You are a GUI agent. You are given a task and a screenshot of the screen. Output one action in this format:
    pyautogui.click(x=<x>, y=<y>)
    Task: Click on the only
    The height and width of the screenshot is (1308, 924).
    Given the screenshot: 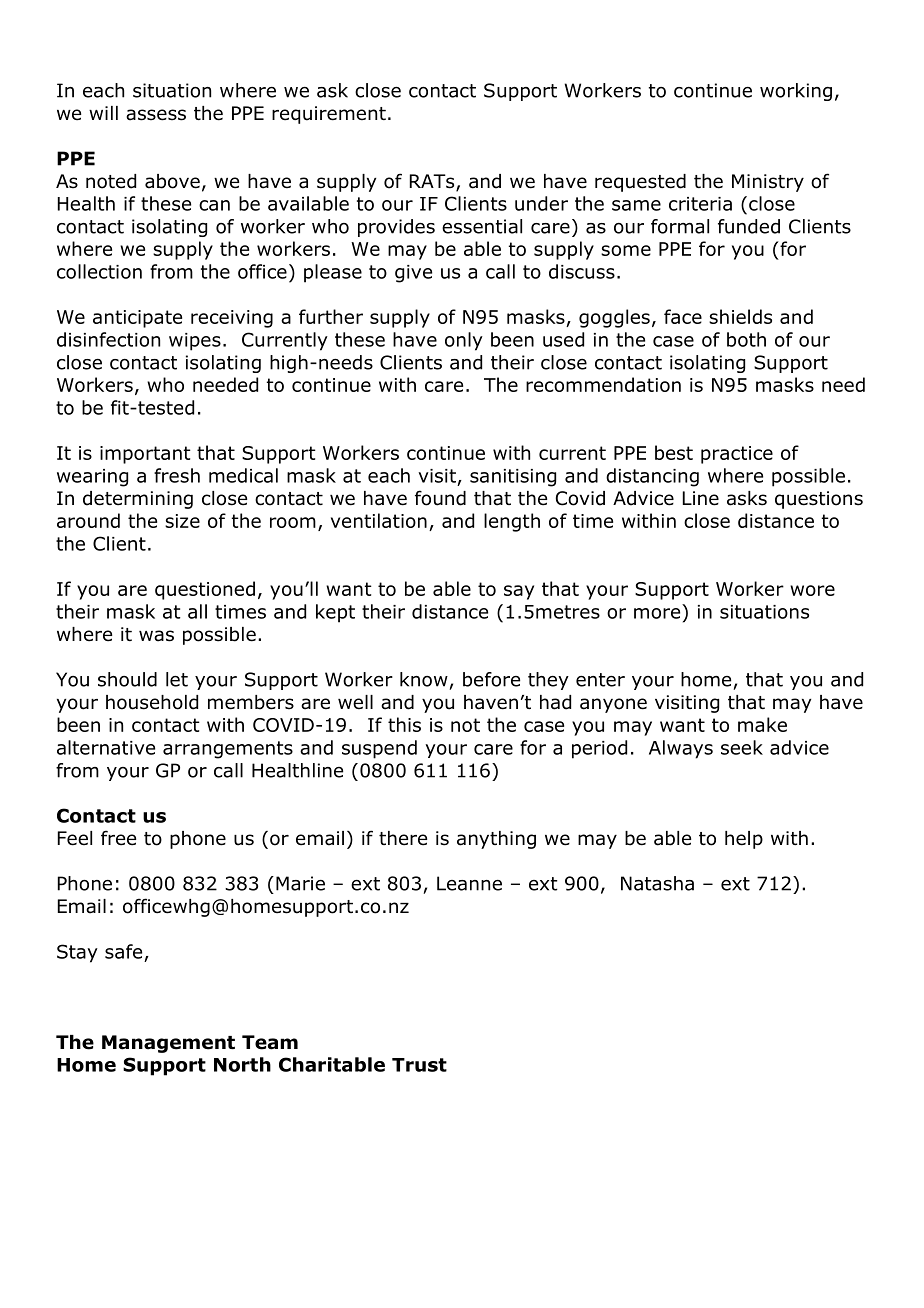 What is the action you would take?
    pyautogui.click(x=464, y=341)
